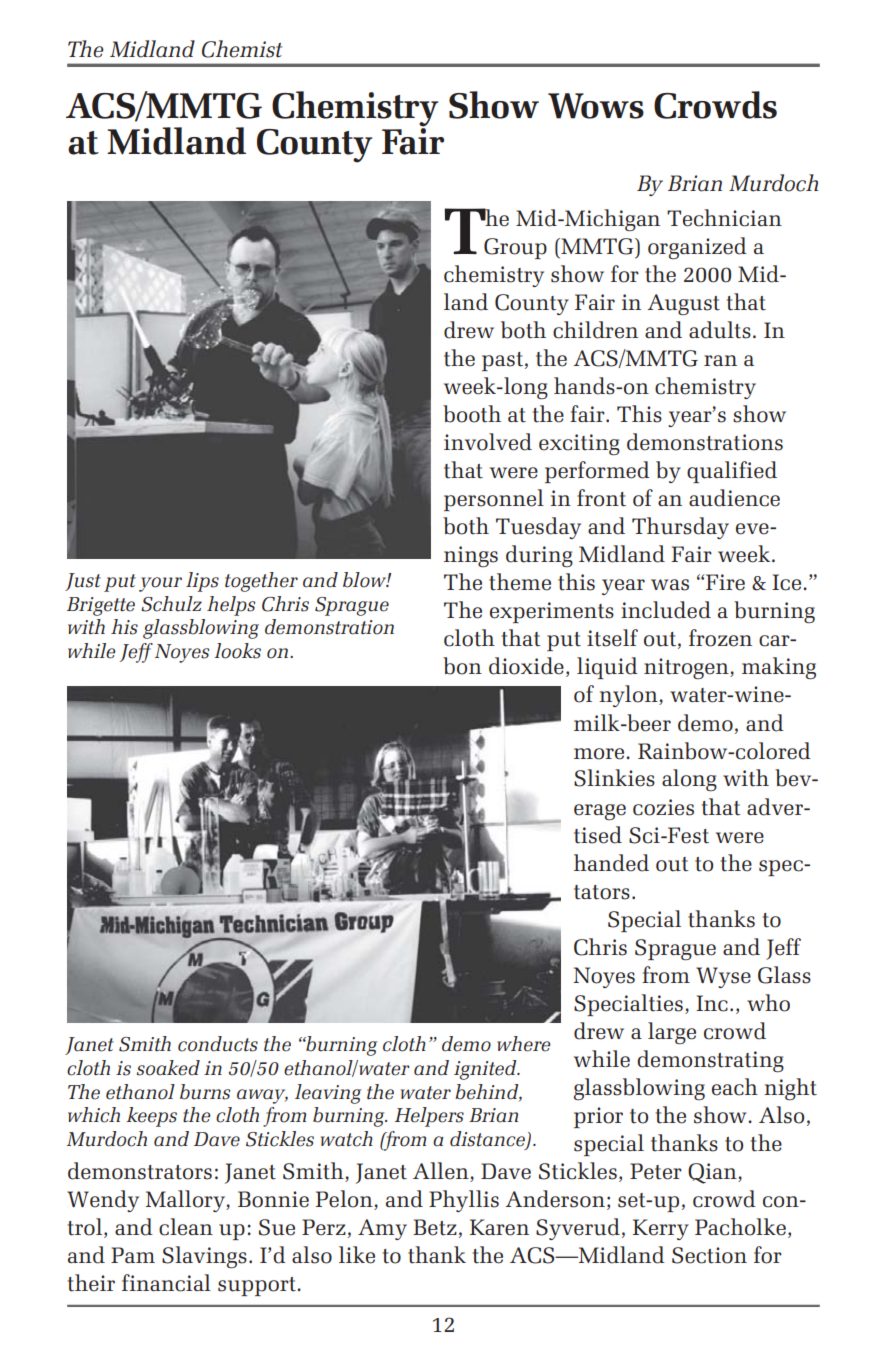  I want to click on Betz, so click(435, 1227).
